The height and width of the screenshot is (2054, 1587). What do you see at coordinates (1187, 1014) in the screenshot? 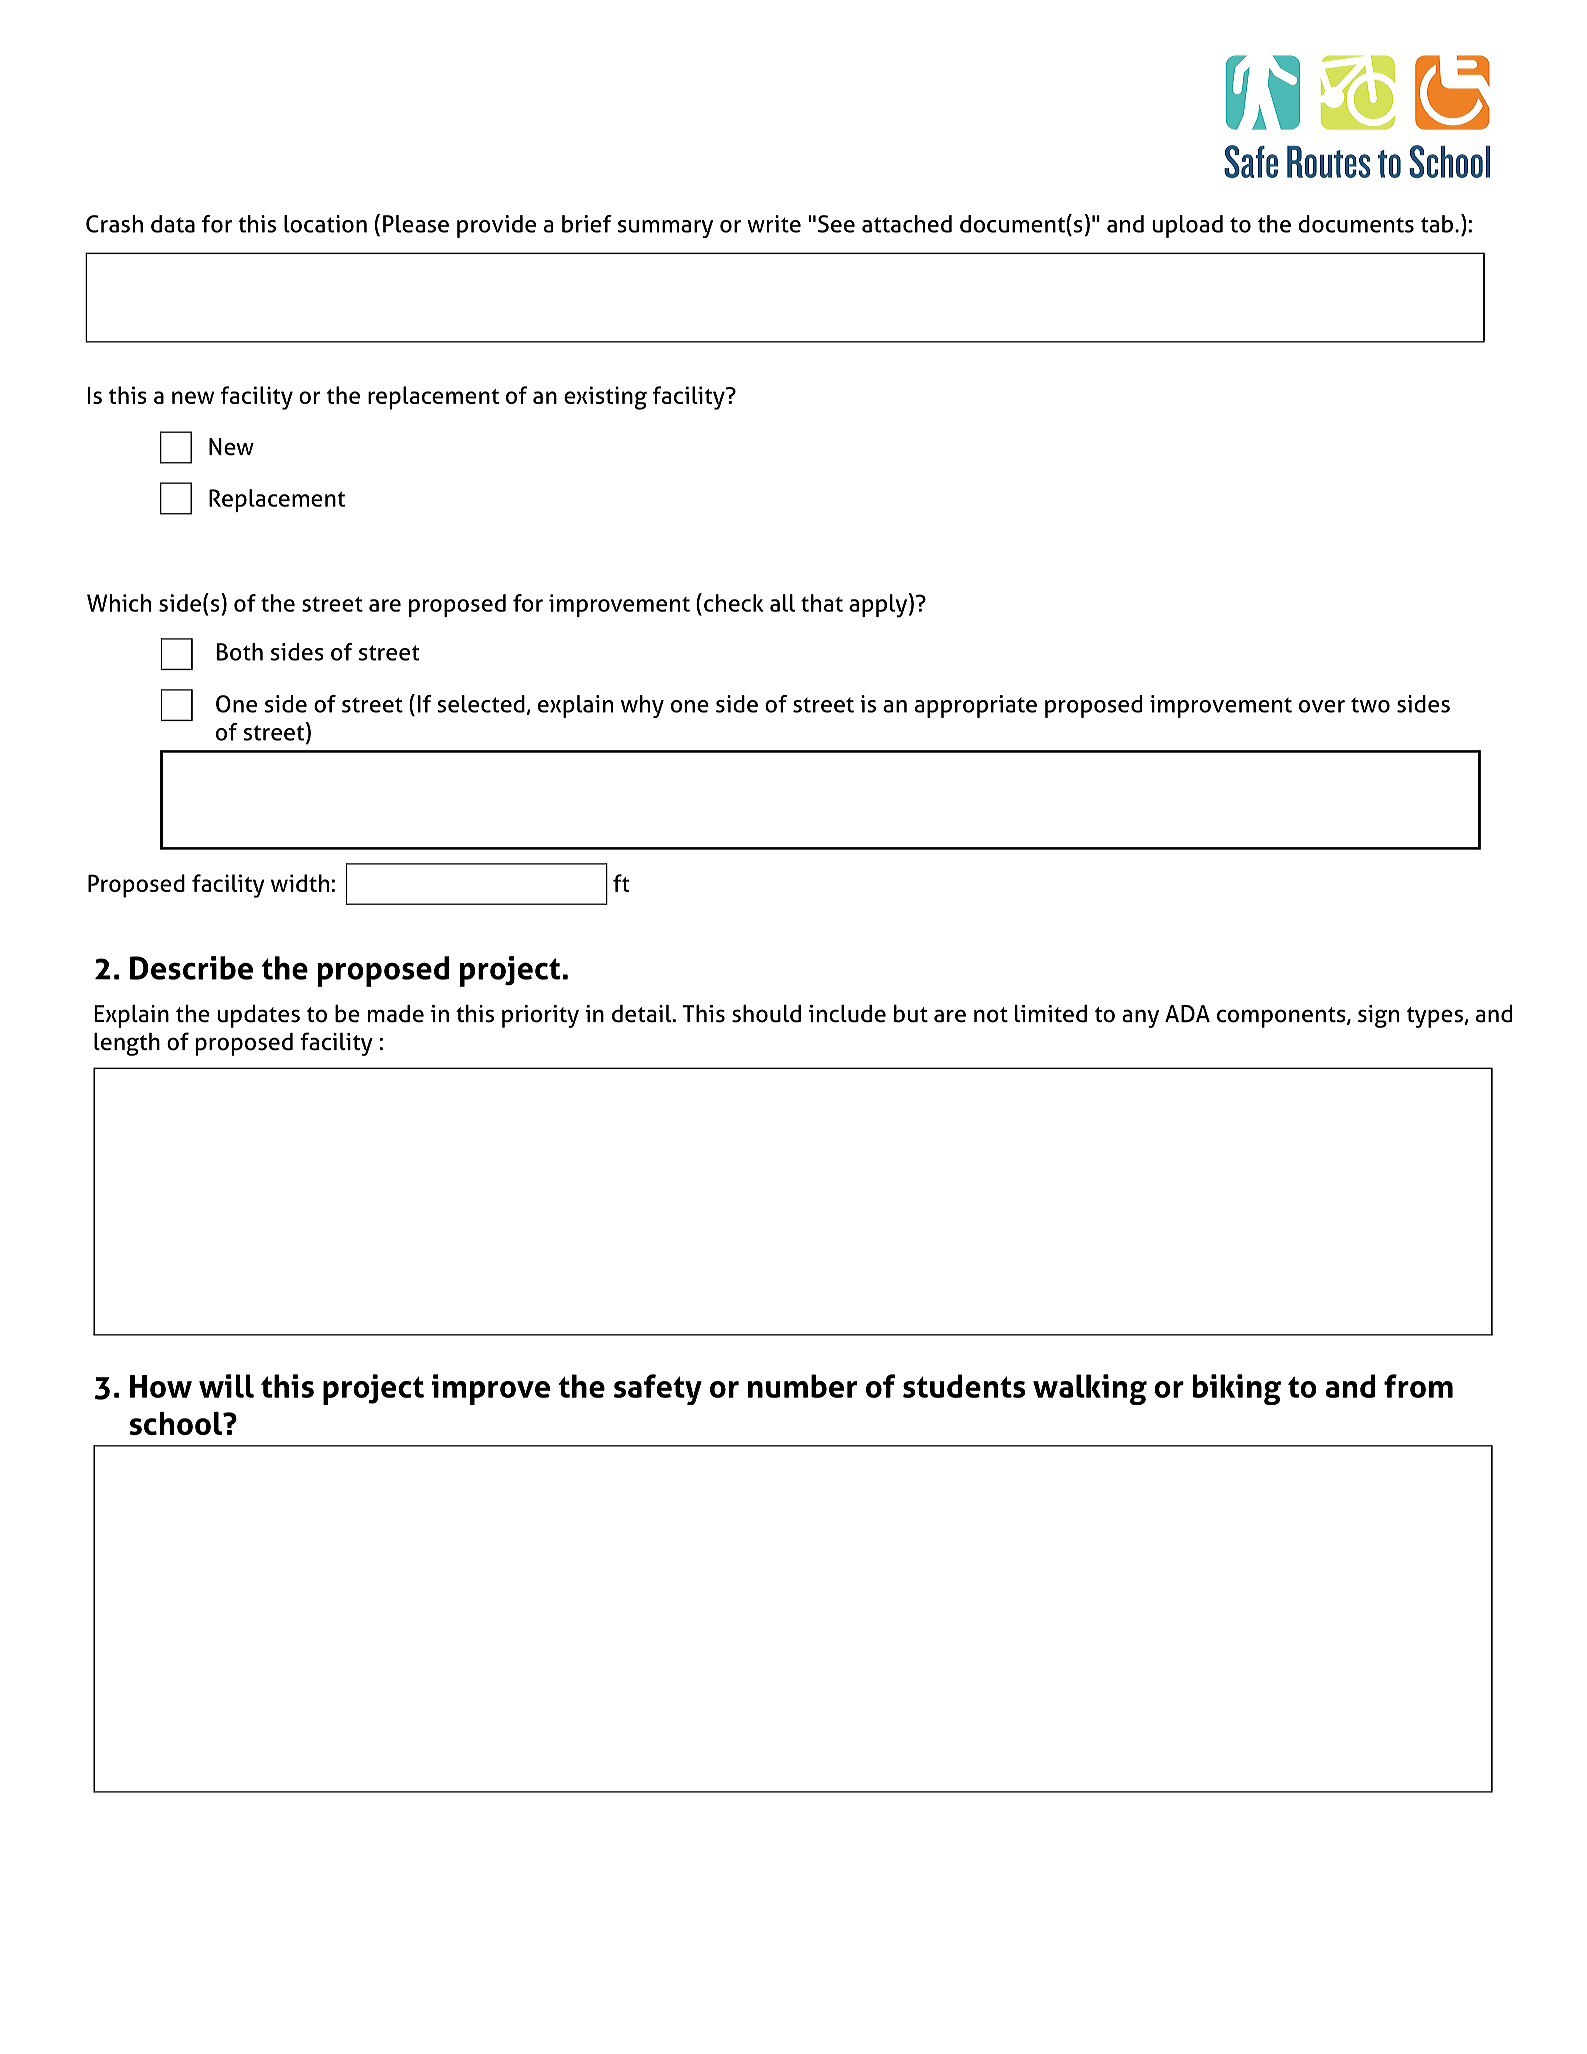
I see `ADA` at bounding box center [1187, 1014].
